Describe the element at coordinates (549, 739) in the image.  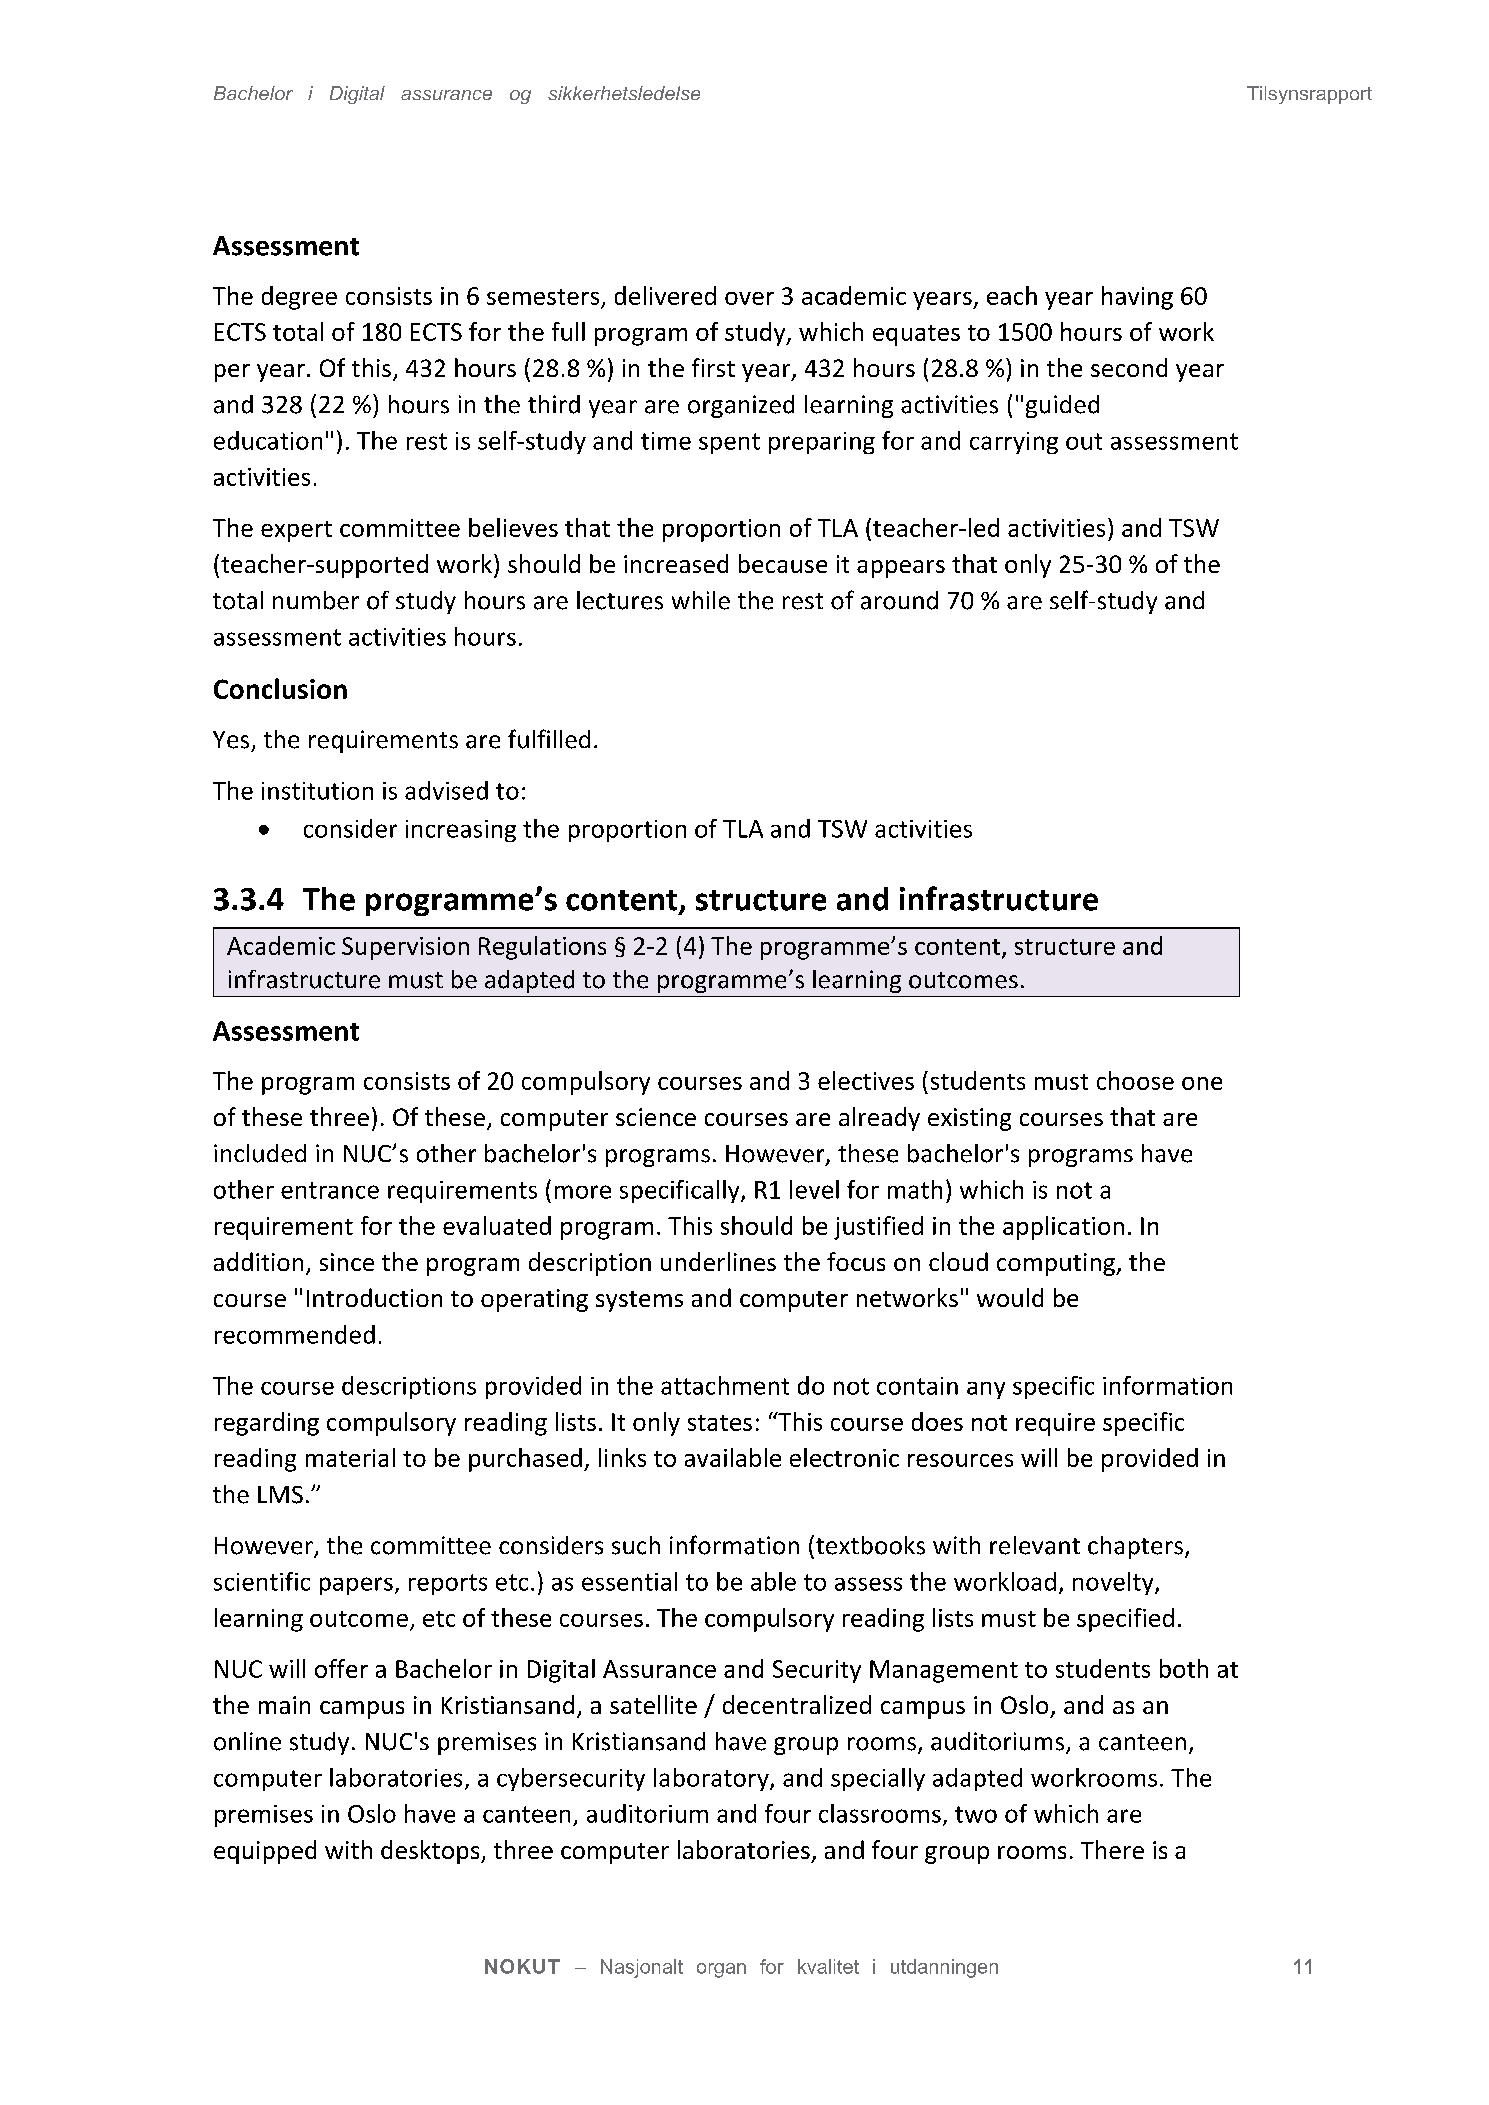
I see `fulfilled` at that location.
